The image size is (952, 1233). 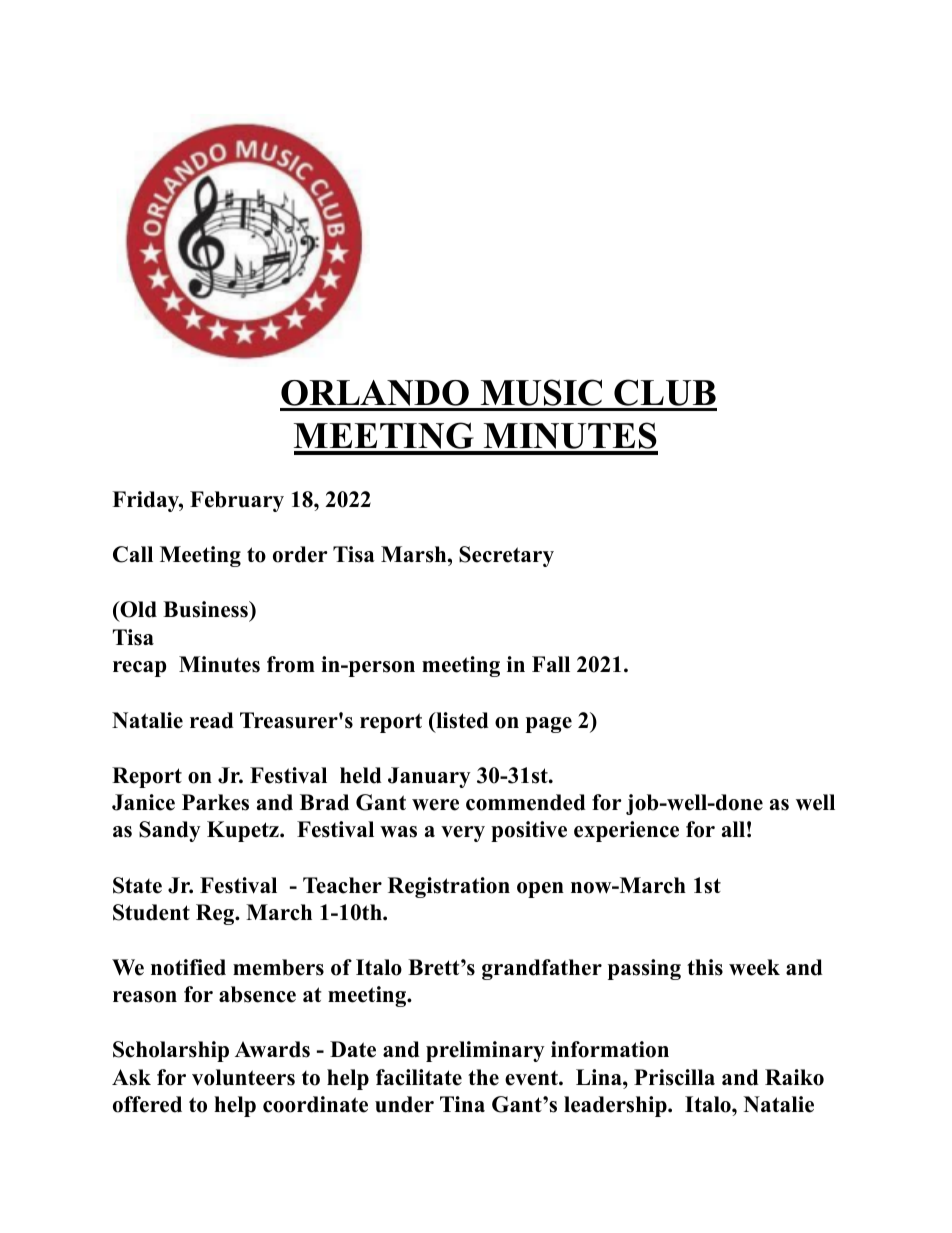 I want to click on were, so click(x=435, y=805).
